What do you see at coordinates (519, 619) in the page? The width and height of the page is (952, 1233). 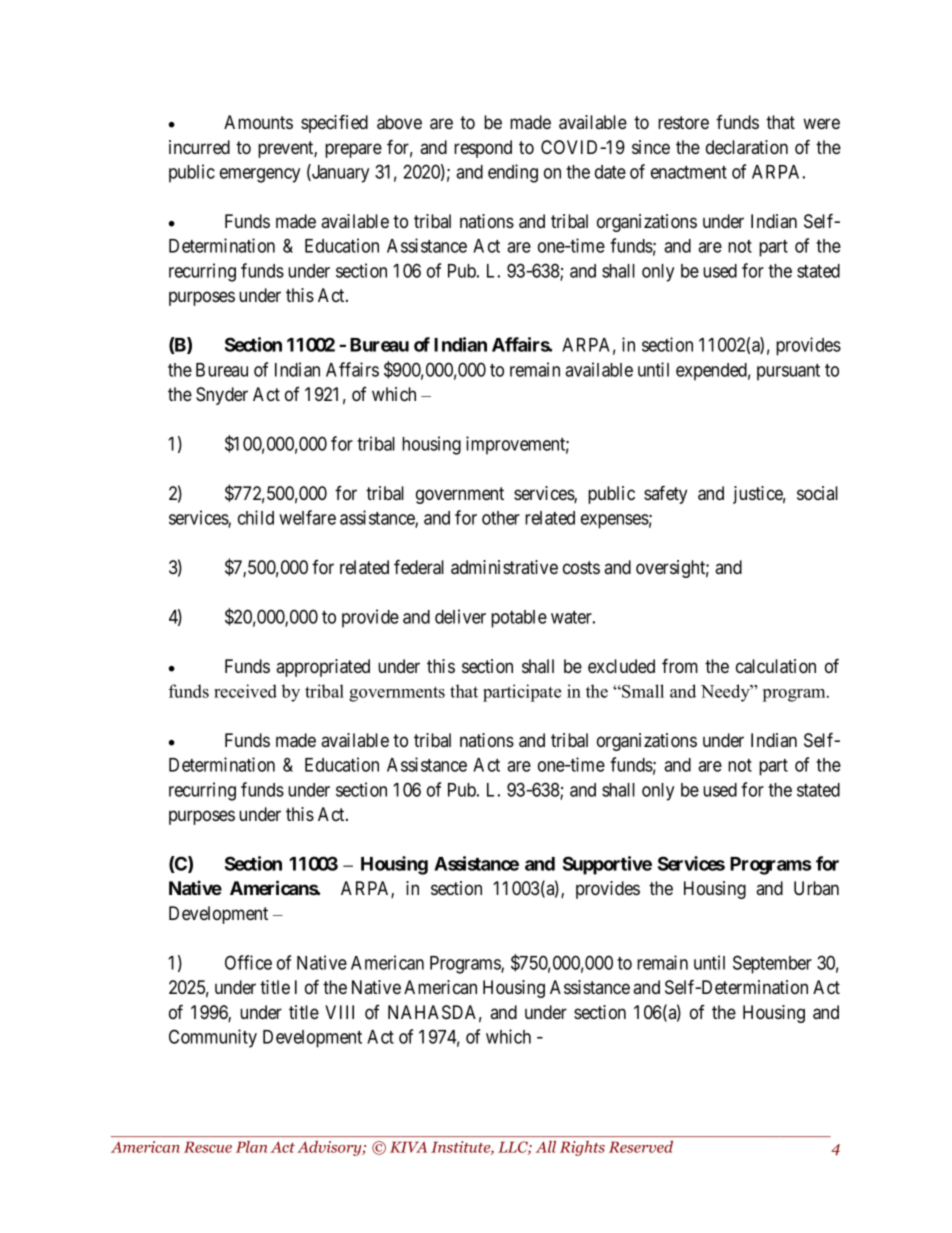 I see `potable` at bounding box center [519, 619].
